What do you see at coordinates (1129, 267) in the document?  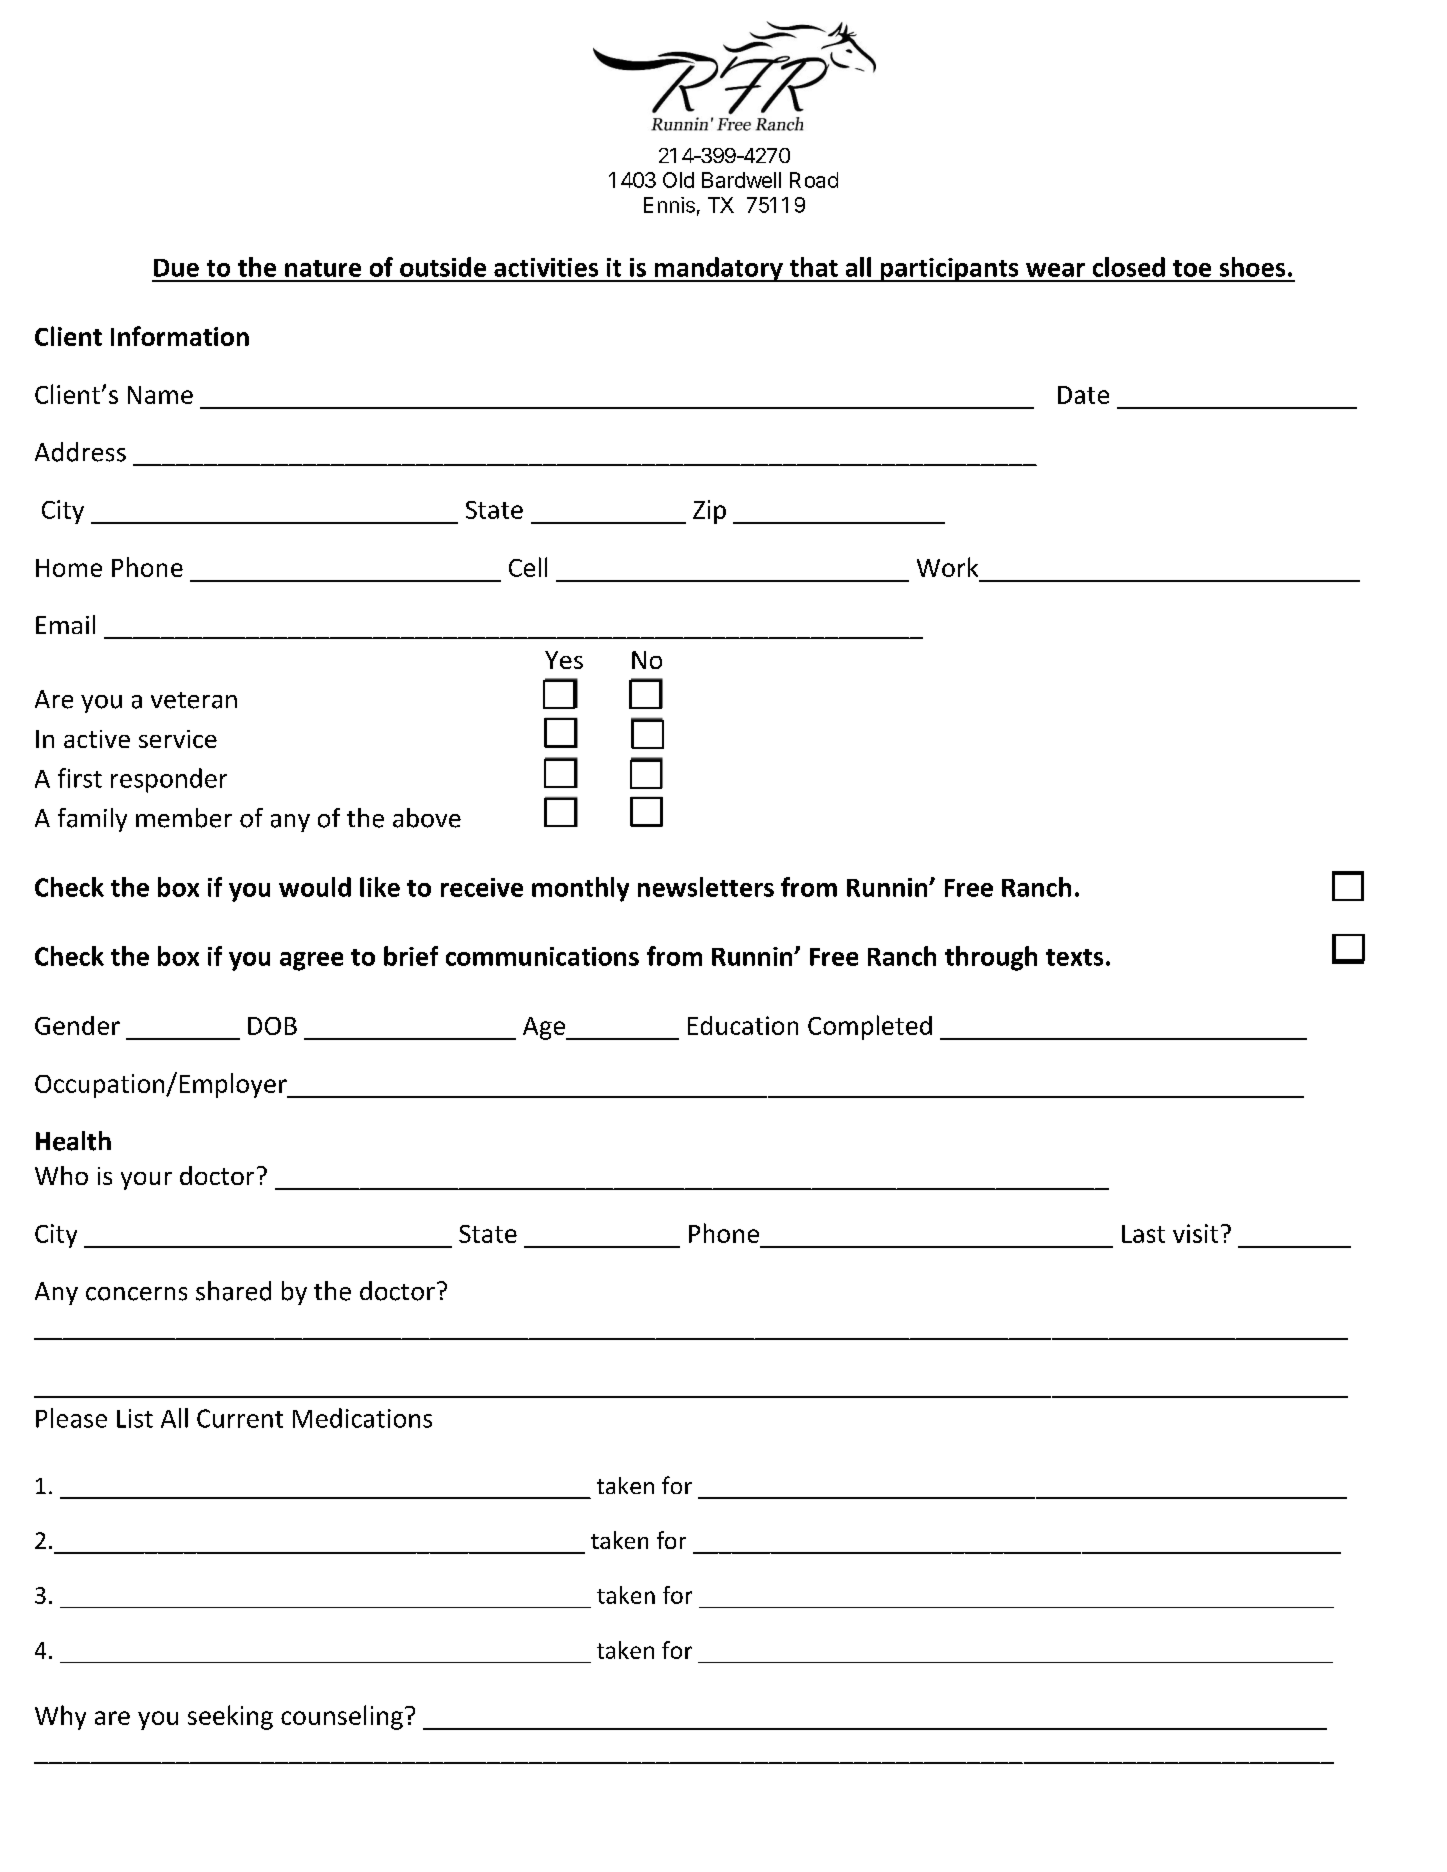 I see `closed` at bounding box center [1129, 267].
